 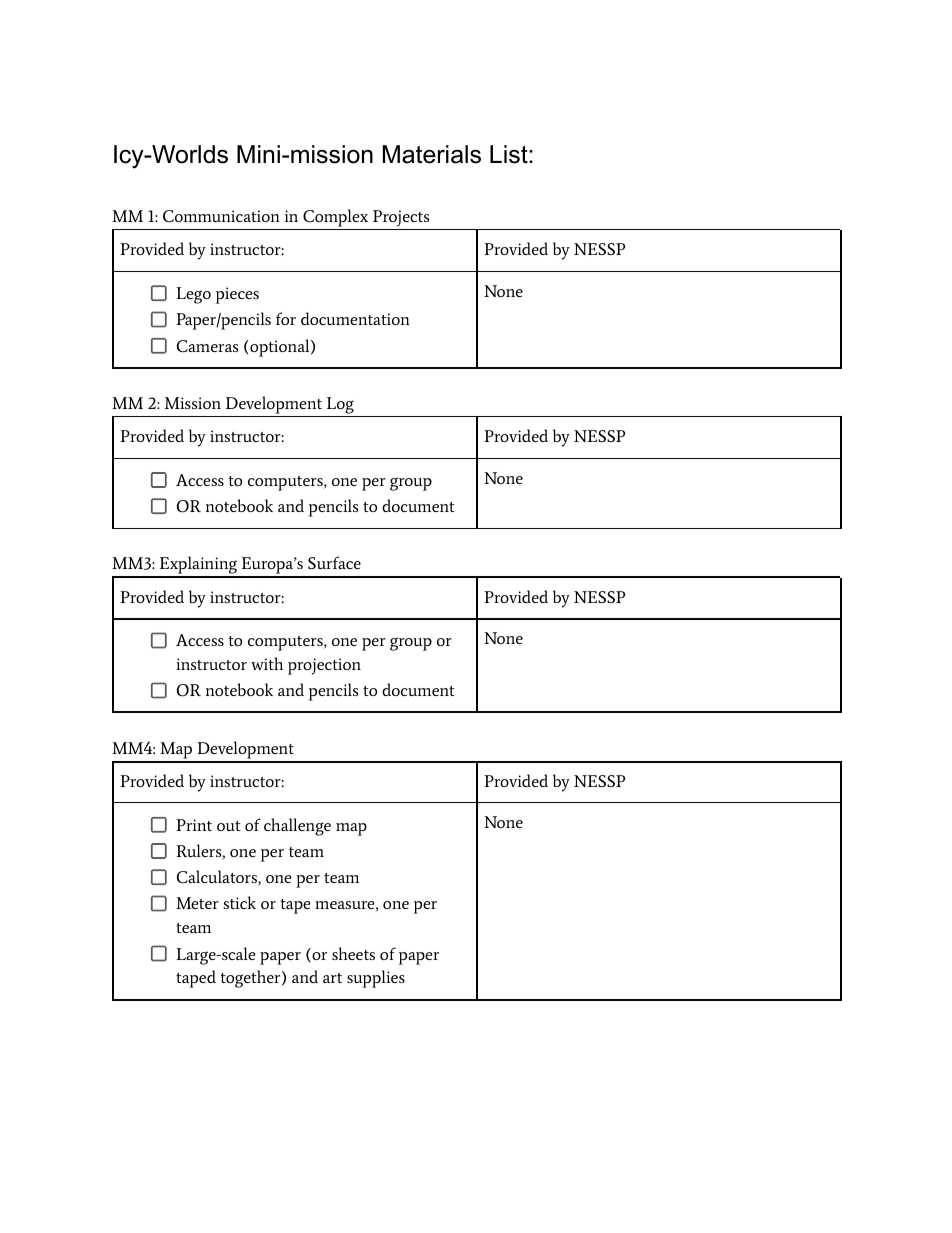 I want to click on stick, so click(x=239, y=902).
